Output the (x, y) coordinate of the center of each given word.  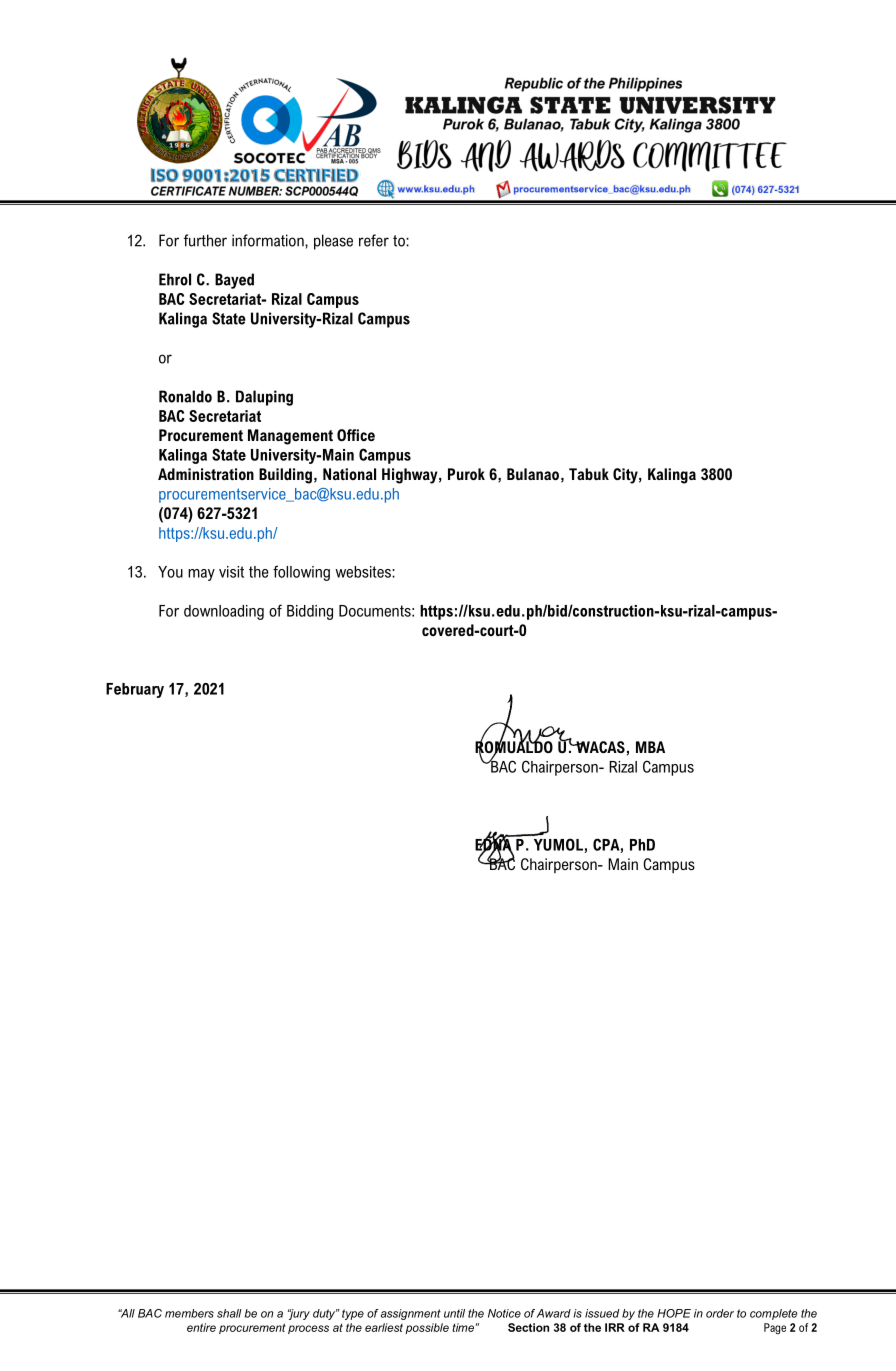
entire (201, 1327)
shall (229, 1313)
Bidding (310, 612)
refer (374, 240)
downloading (224, 612)
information (269, 240)
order (720, 1313)
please (333, 242)
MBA (650, 747)
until (454, 1313)
